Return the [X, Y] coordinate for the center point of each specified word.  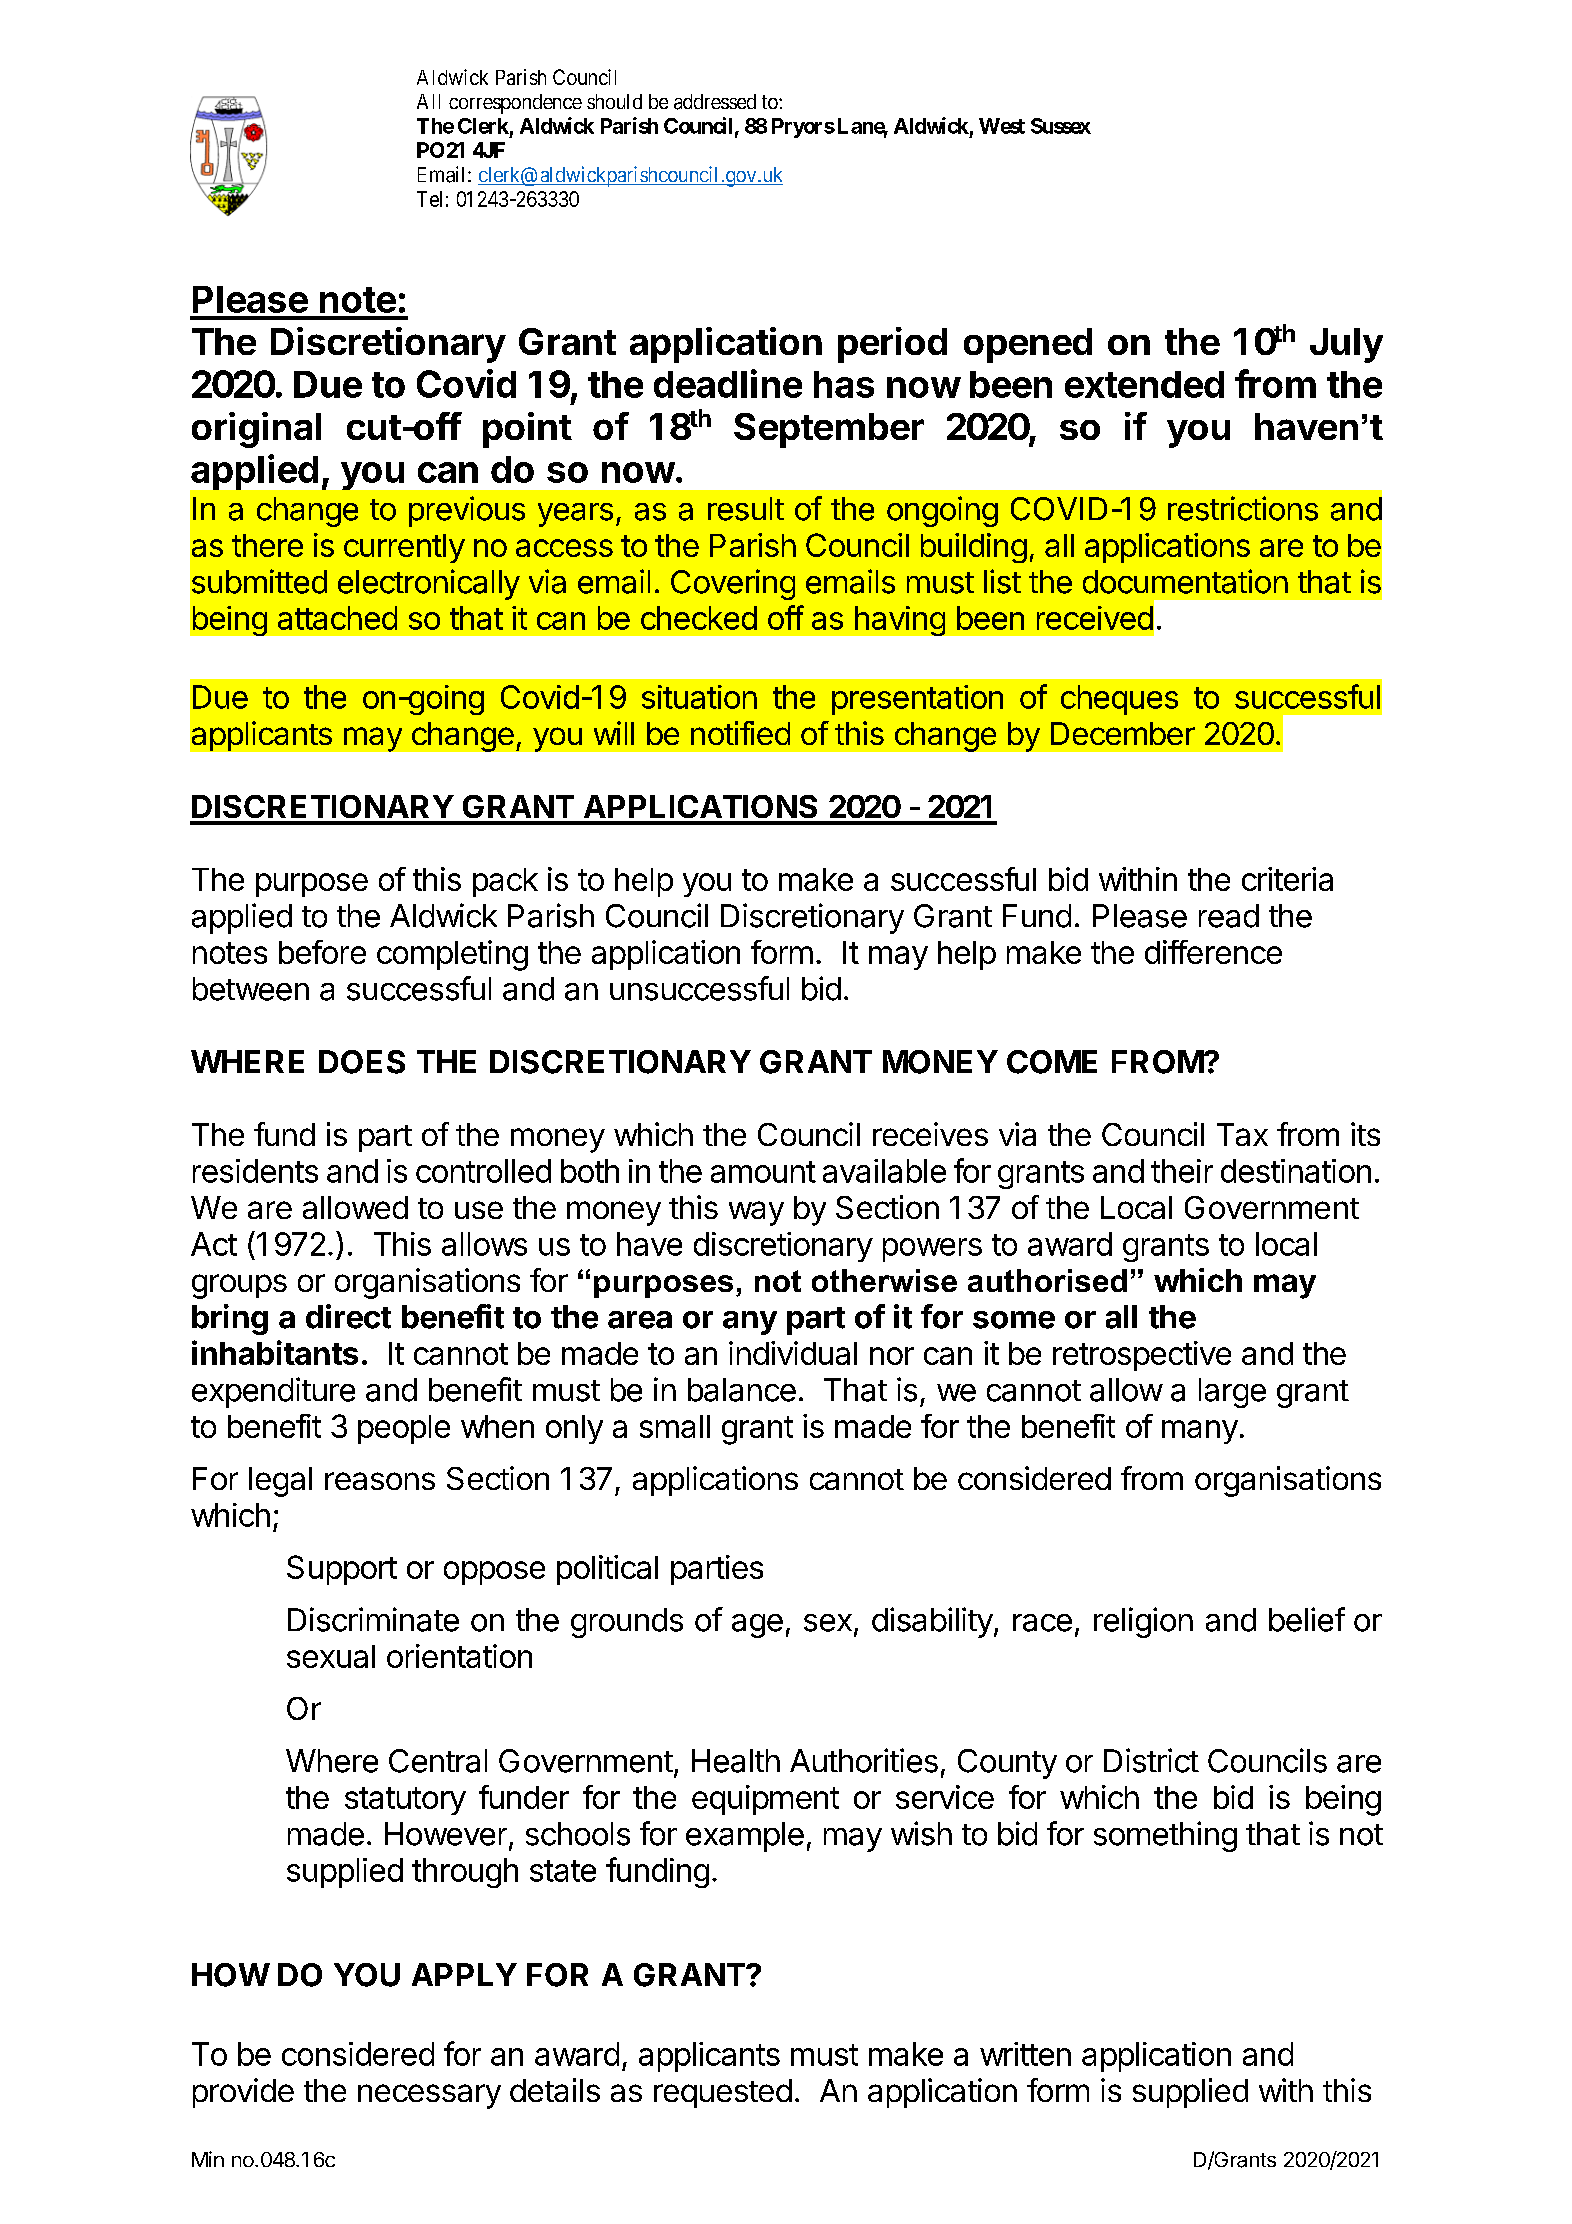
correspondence [515, 104]
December [1123, 733]
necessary [429, 2096]
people [404, 1429]
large [1232, 1393]
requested [723, 2093]
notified [740, 733]
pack [505, 882]
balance [742, 1390]
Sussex [1061, 126]
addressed [715, 102]
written [1025, 2054]
